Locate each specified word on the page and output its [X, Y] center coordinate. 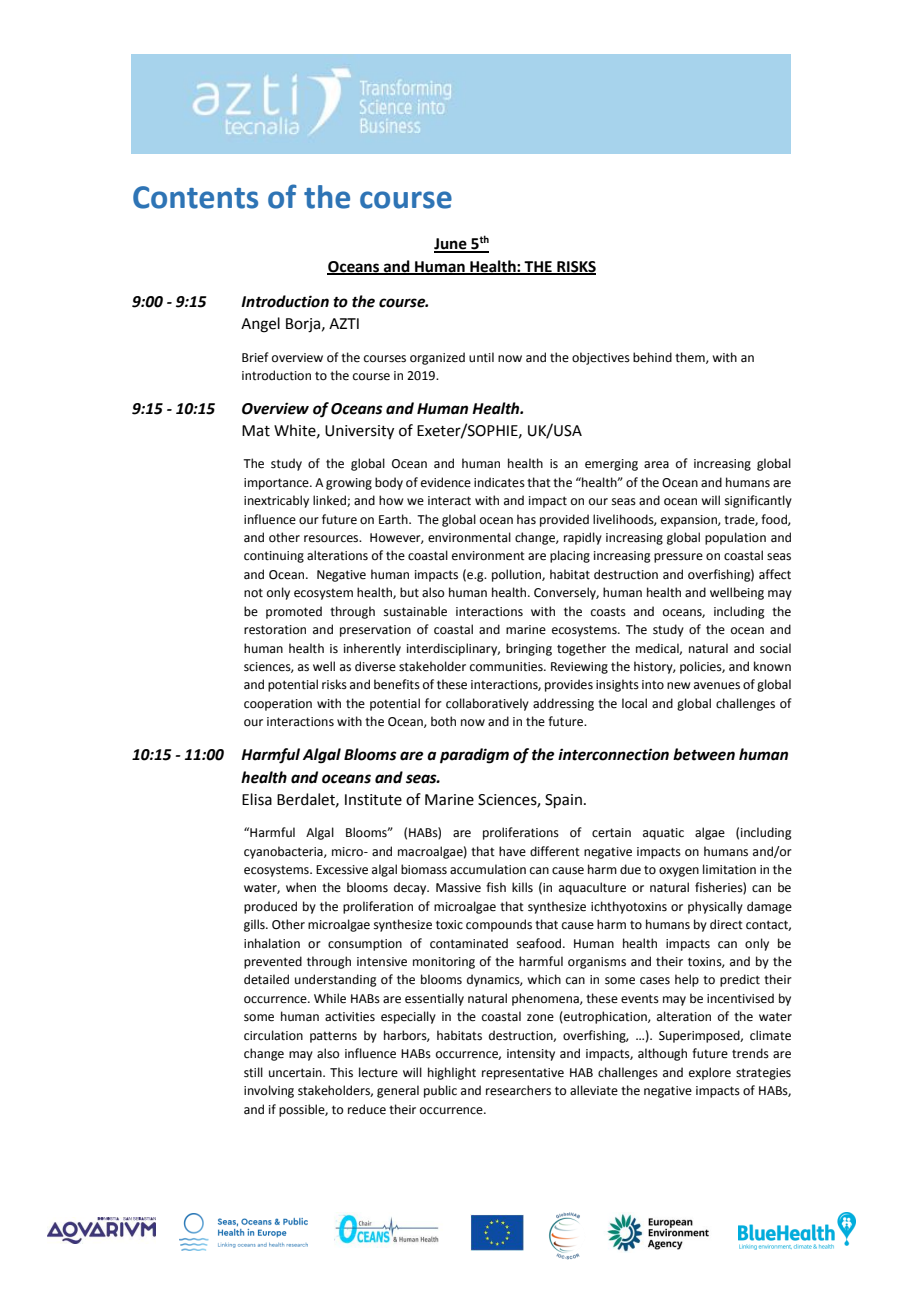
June [451, 245]
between [704, 754]
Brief [255, 357]
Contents [195, 197]
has [526, 519]
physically [715, 907]
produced [270, 907]
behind [652, 357]
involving [269, 1091]
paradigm [474, 756]
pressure [678, 558]
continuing [274, 557]
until [481, 357]
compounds [499, 925]
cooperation [278, 705]
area [656, 465]
